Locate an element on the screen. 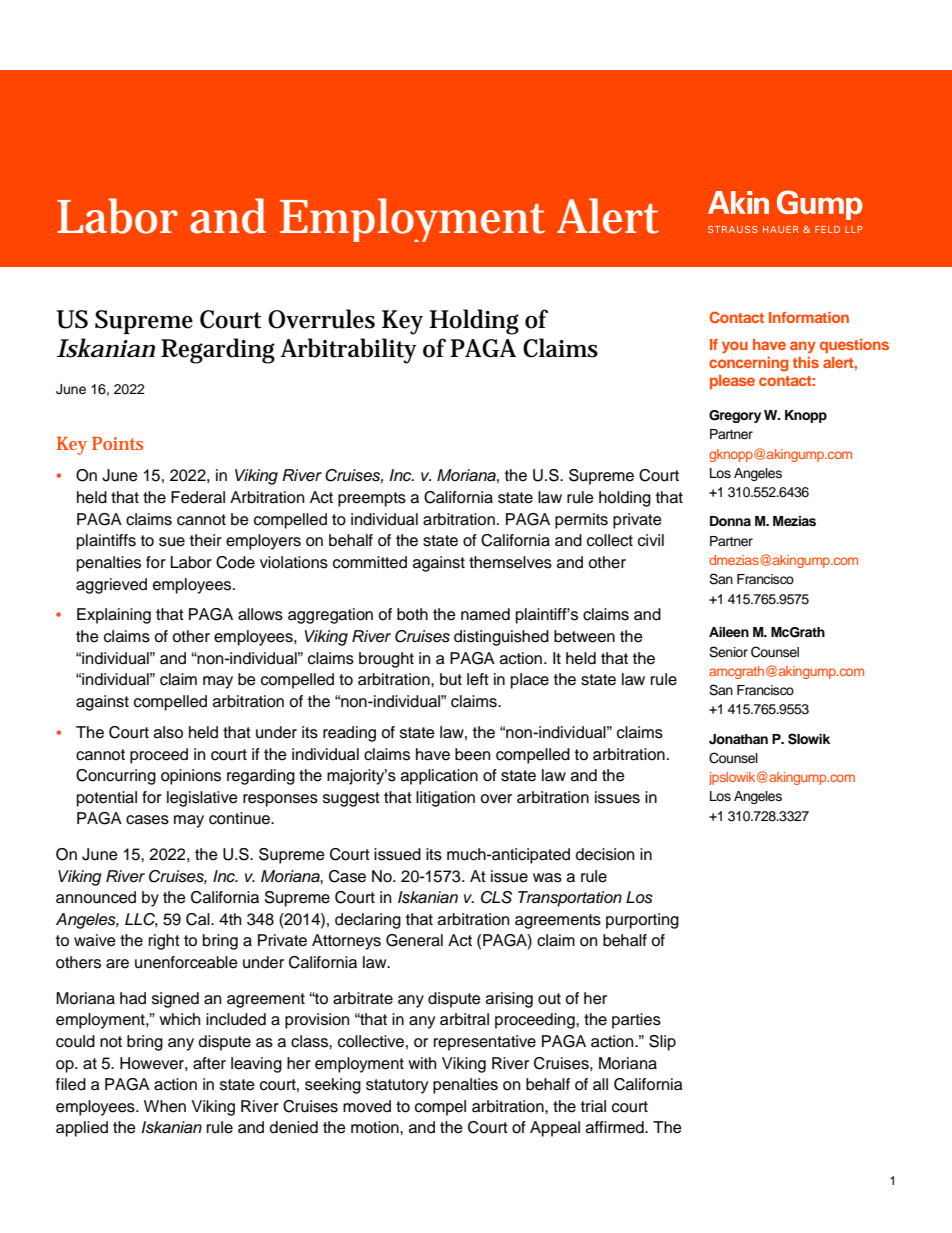  When is located at coordinates (165, 1106).
